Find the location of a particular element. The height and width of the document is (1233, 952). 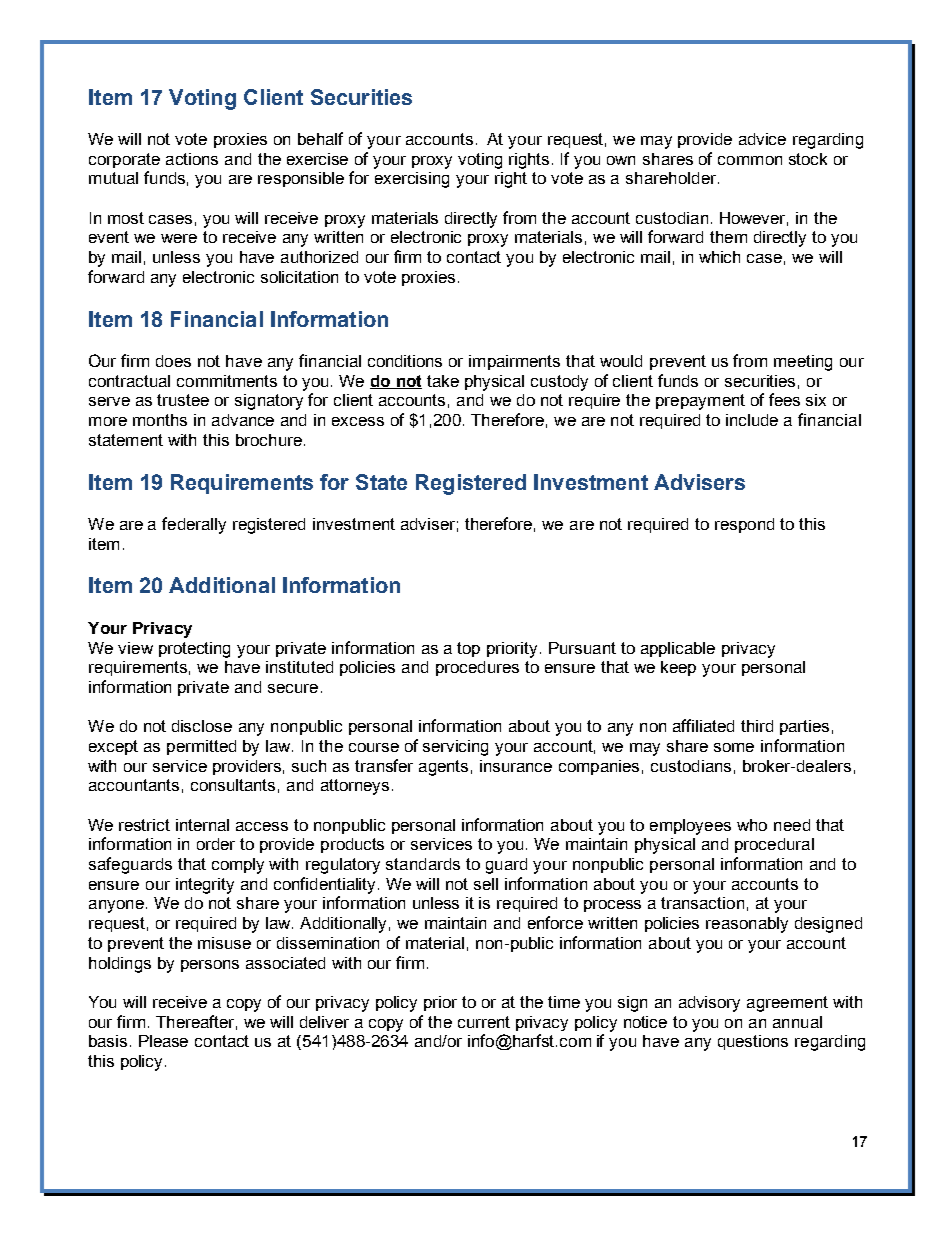

some is located at coordinates (734, 747).
